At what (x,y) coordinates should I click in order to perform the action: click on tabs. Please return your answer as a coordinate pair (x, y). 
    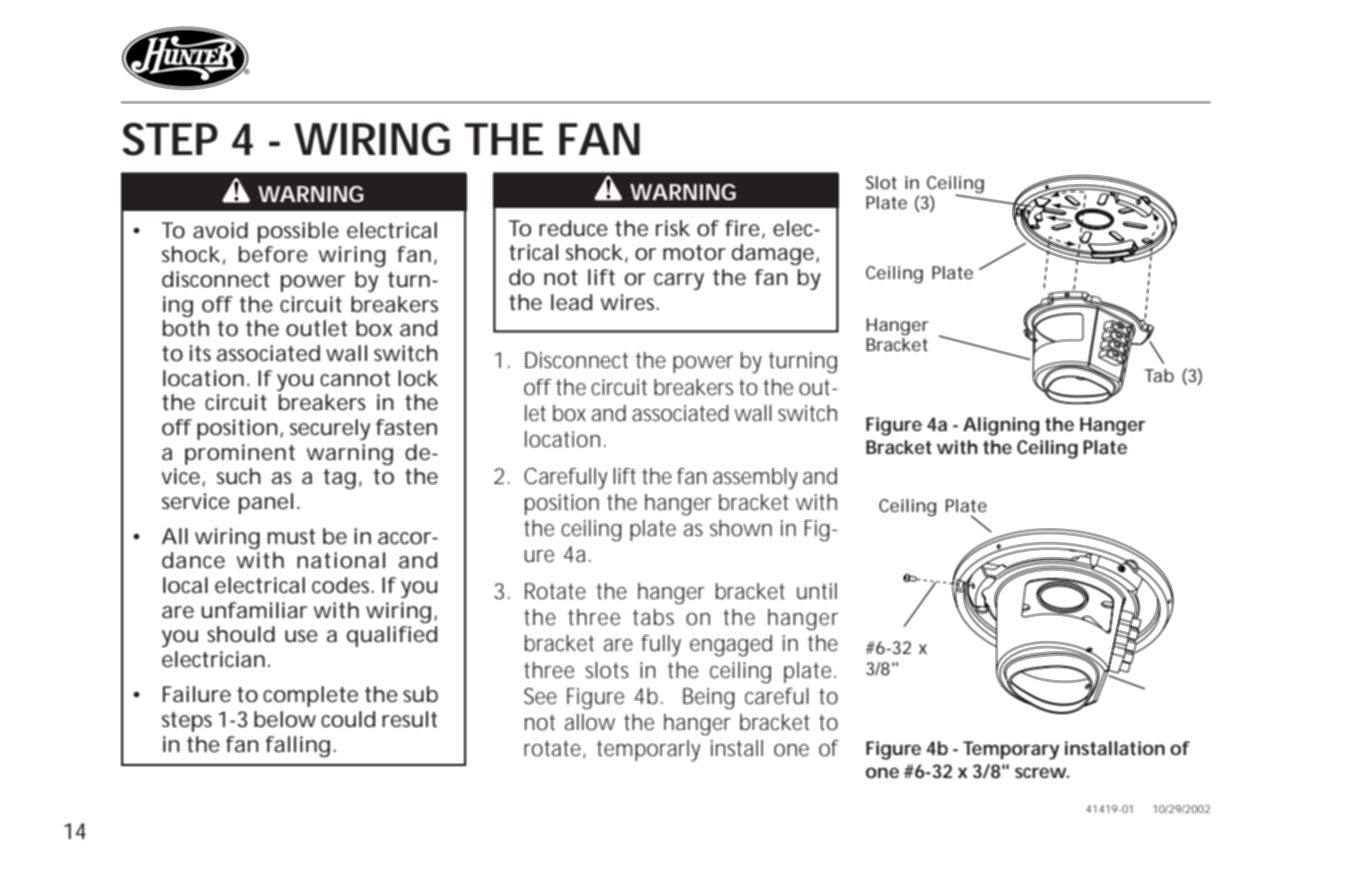
    Looking at the image, I should click on (653, 617).
